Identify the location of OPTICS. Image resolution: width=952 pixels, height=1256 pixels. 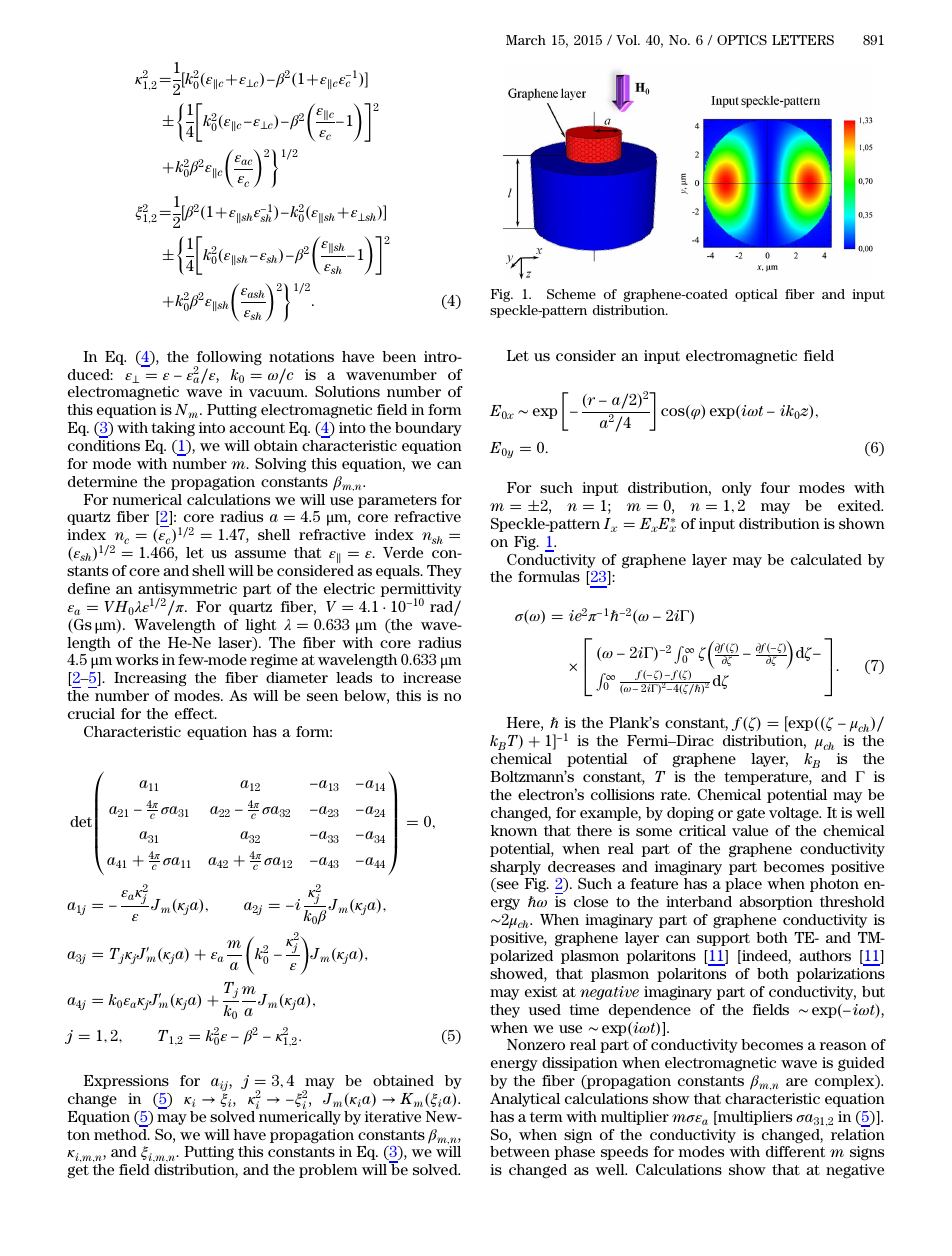
(742, 40).
